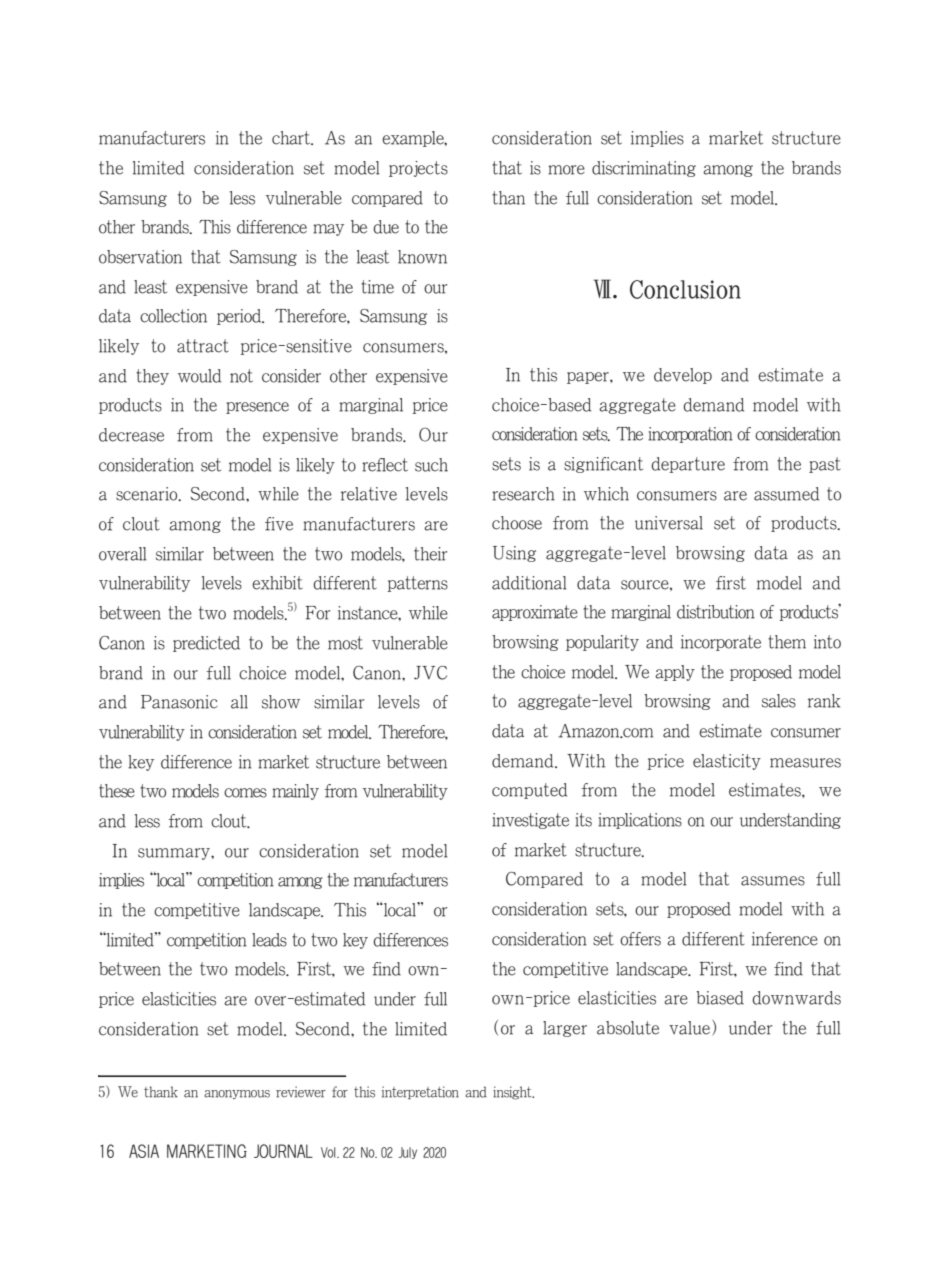 Image resolution: width=941 pixels, height=1288 pixels. What do you see at coordinates (279, 524) in the screenshot?
I see `five` at bounding box center [279, 524].
